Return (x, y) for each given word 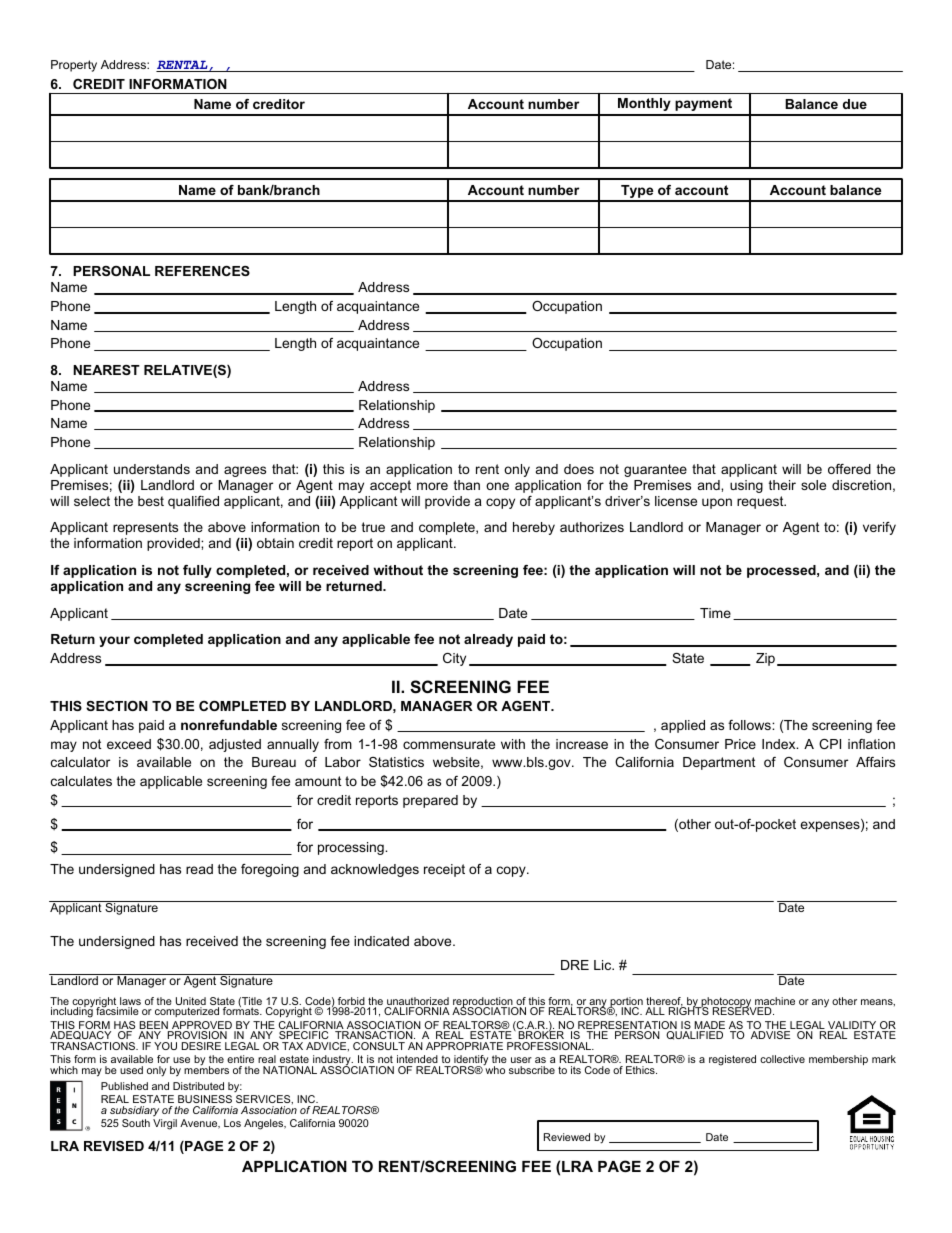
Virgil (165, 1124)
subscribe (532, 1070)
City (454, 659)
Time (715, 613)
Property (74, 66)
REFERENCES (202, 271)
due (855, 104)
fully (197, 571)
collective (782, 1059)
